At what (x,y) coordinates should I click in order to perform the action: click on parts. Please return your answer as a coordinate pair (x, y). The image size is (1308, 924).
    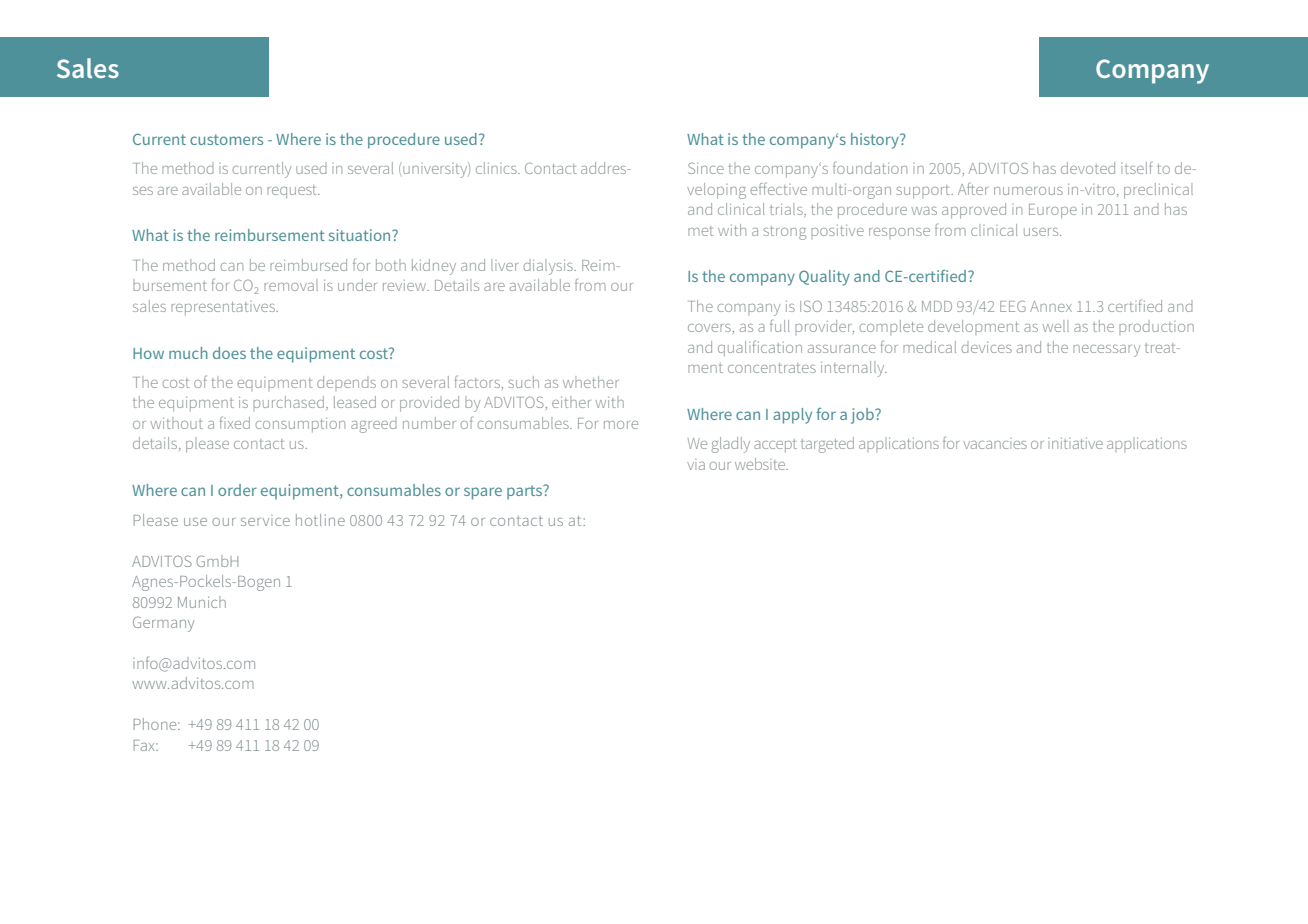
    Looking at the image, I should click on (526, 492).
